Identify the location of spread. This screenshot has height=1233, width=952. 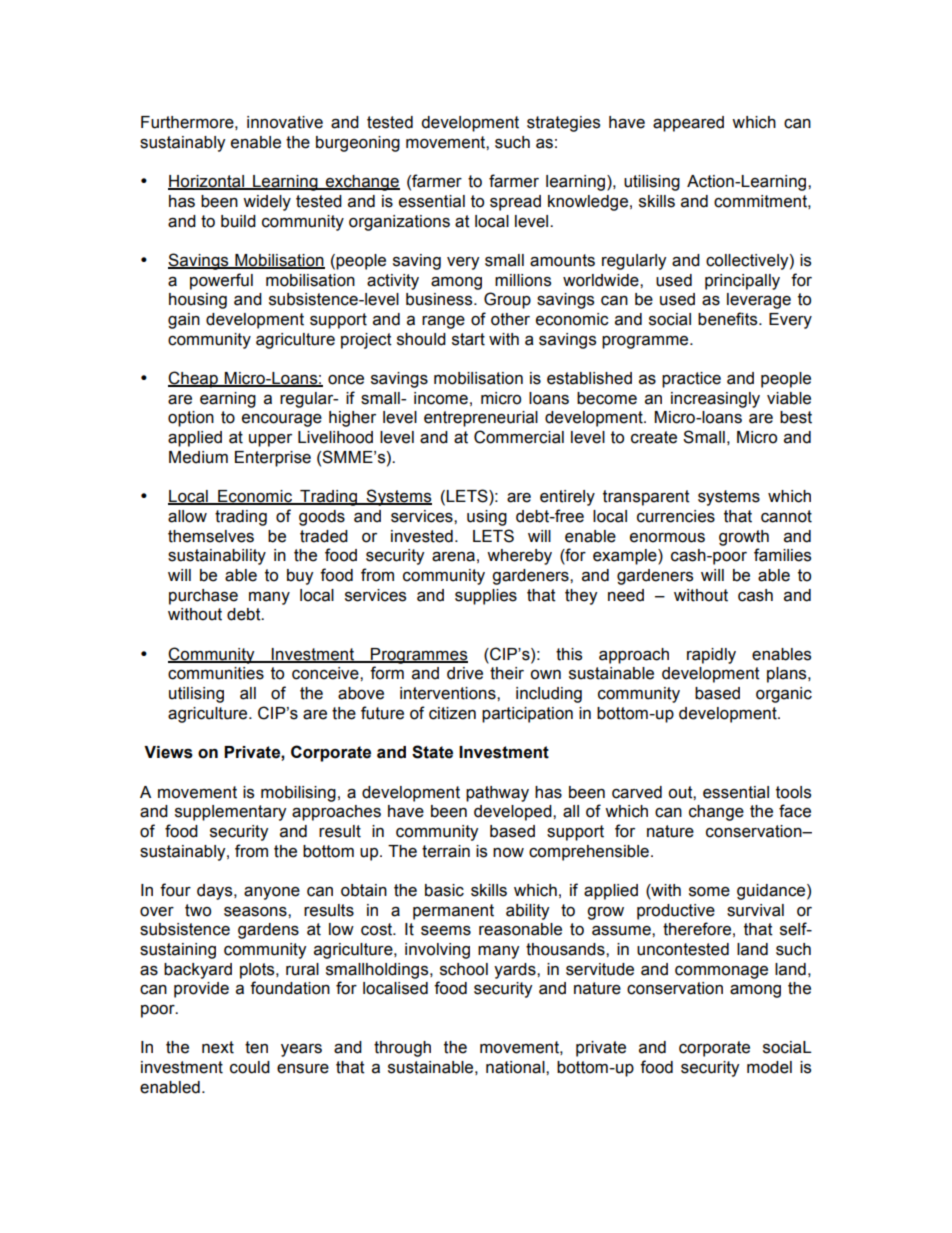
(515, 203).
